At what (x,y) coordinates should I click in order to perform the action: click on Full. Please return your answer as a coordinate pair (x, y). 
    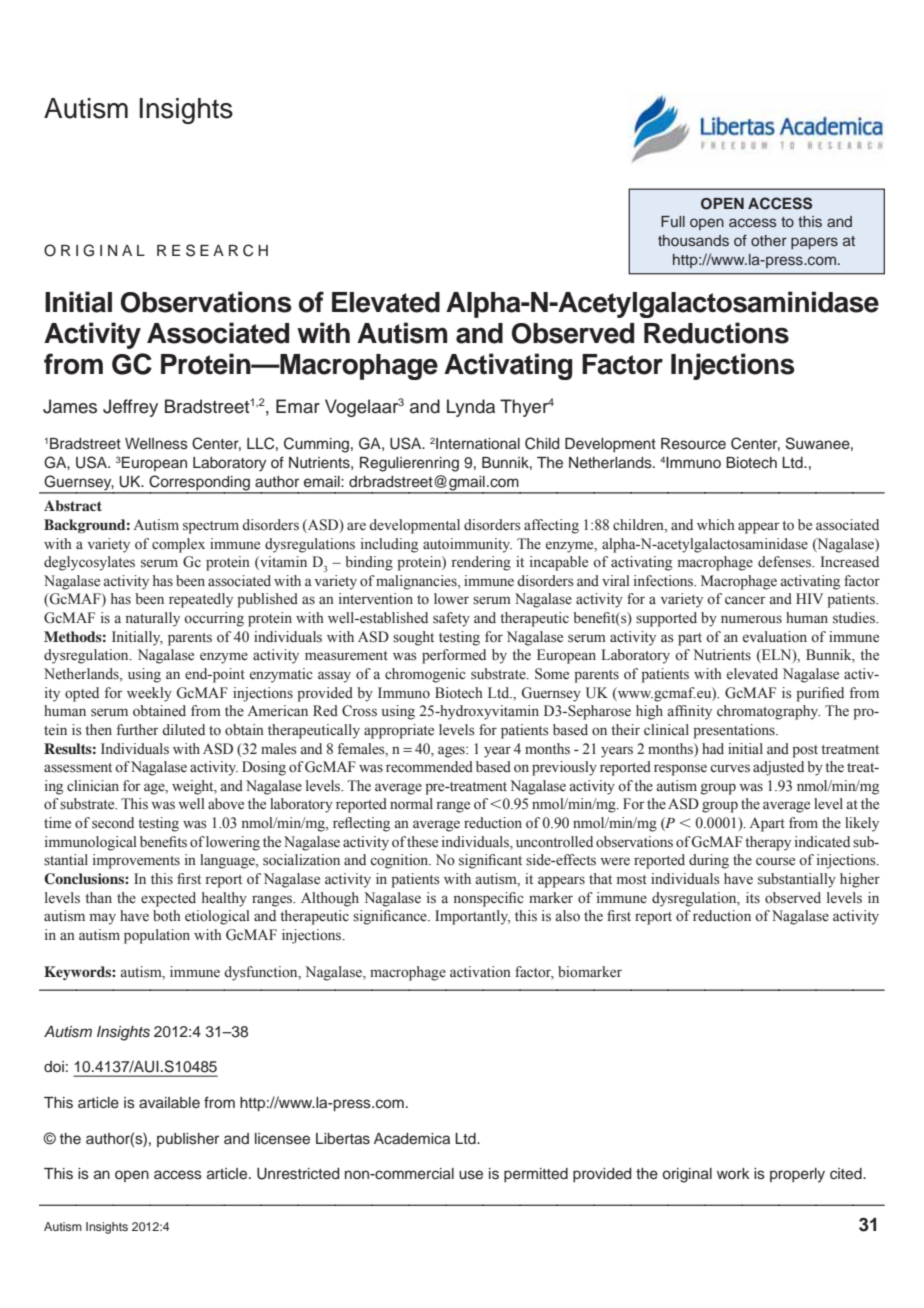
    Looking at the image, I should click on (673, 221).
